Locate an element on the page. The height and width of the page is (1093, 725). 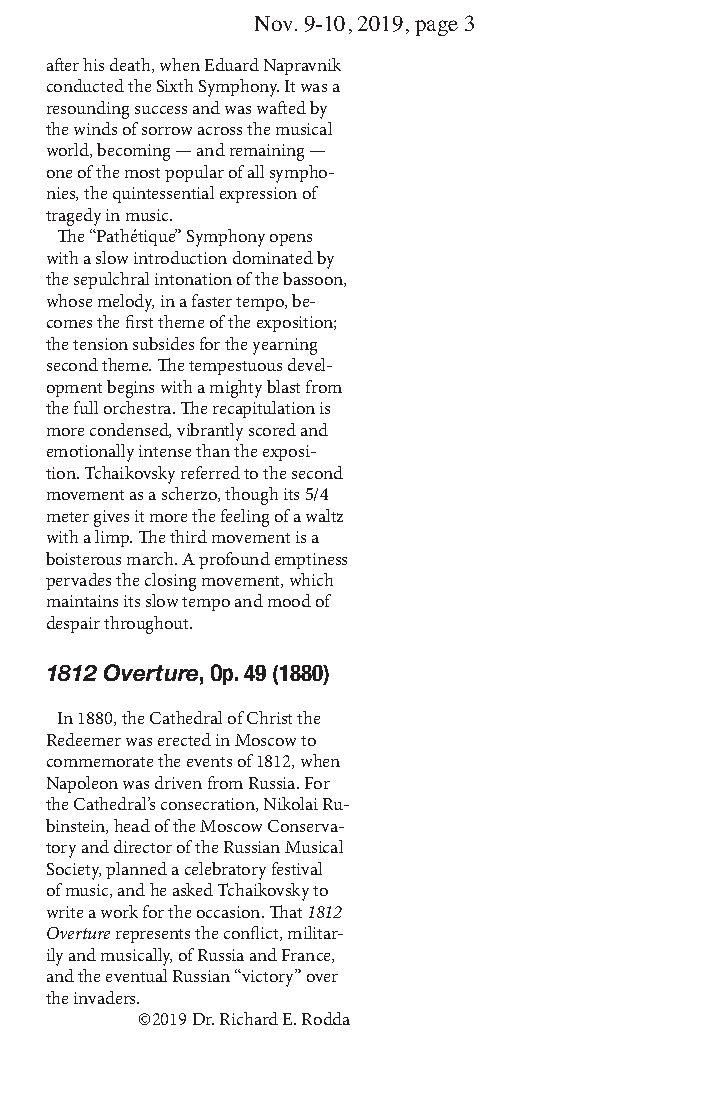
gives is located at coordinates (111, 518).
